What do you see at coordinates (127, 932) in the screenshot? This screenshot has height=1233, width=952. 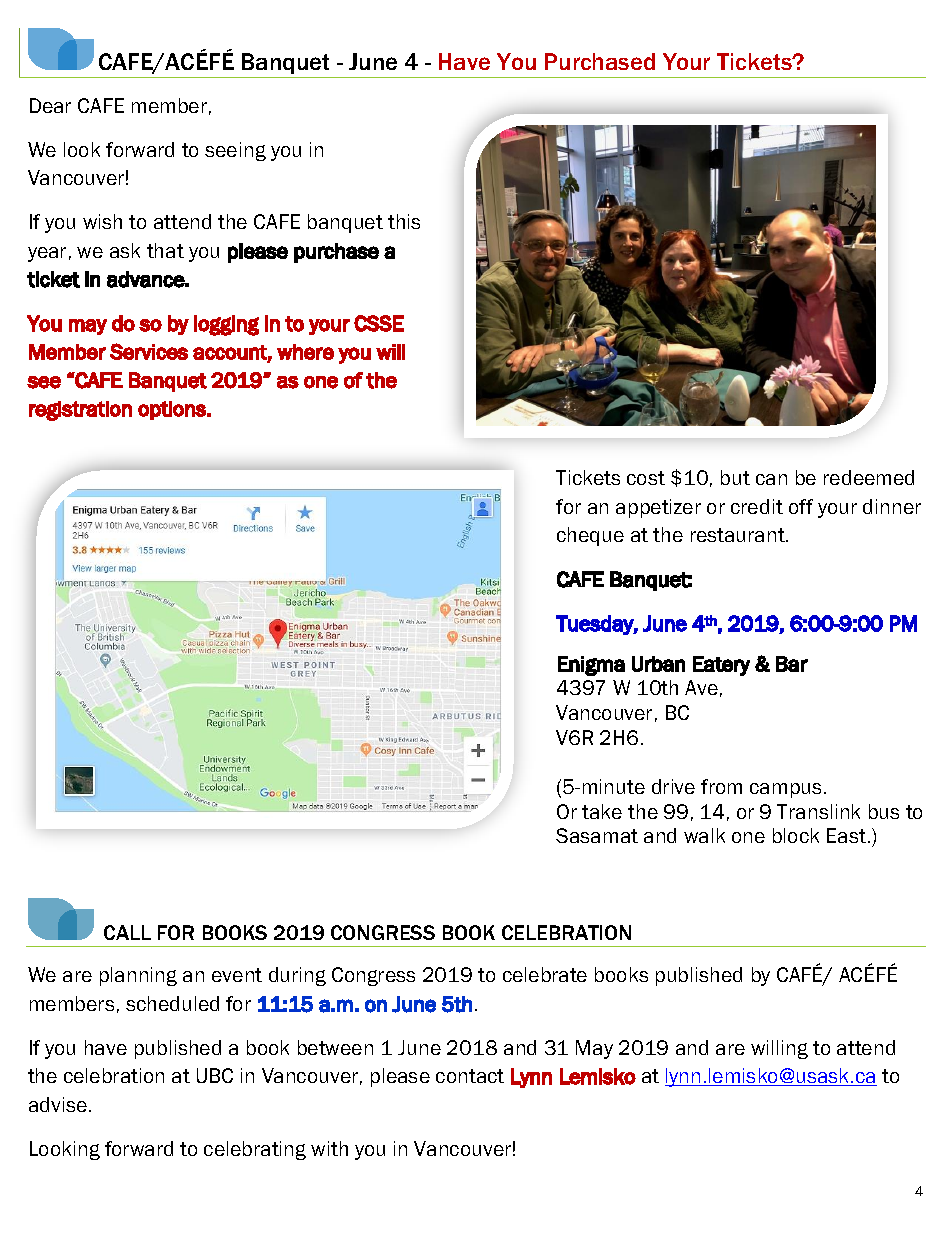 I see `CALL` at bounding box center [127, 932].
